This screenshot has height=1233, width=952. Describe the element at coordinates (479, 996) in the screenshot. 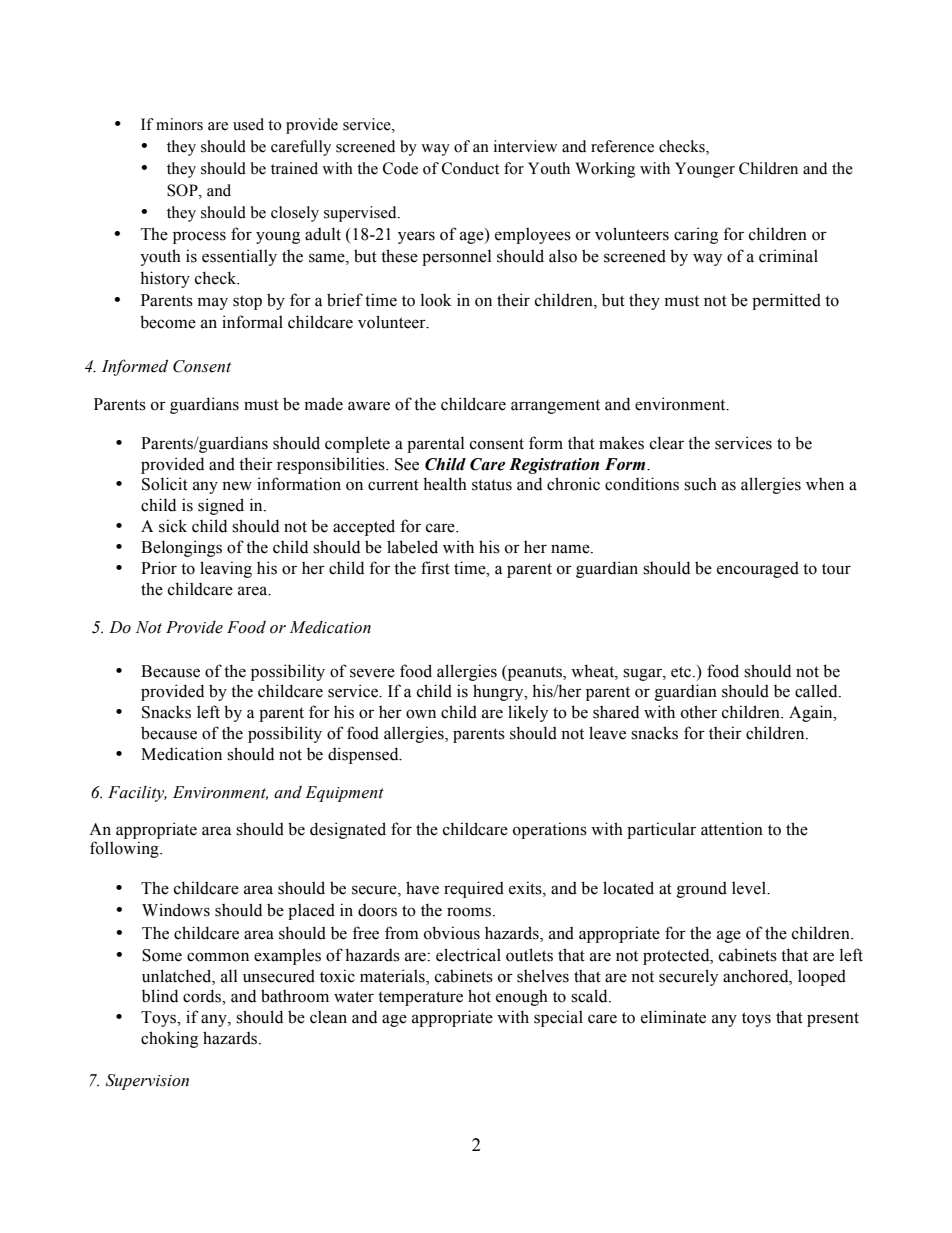

I see `hot` at that location.
